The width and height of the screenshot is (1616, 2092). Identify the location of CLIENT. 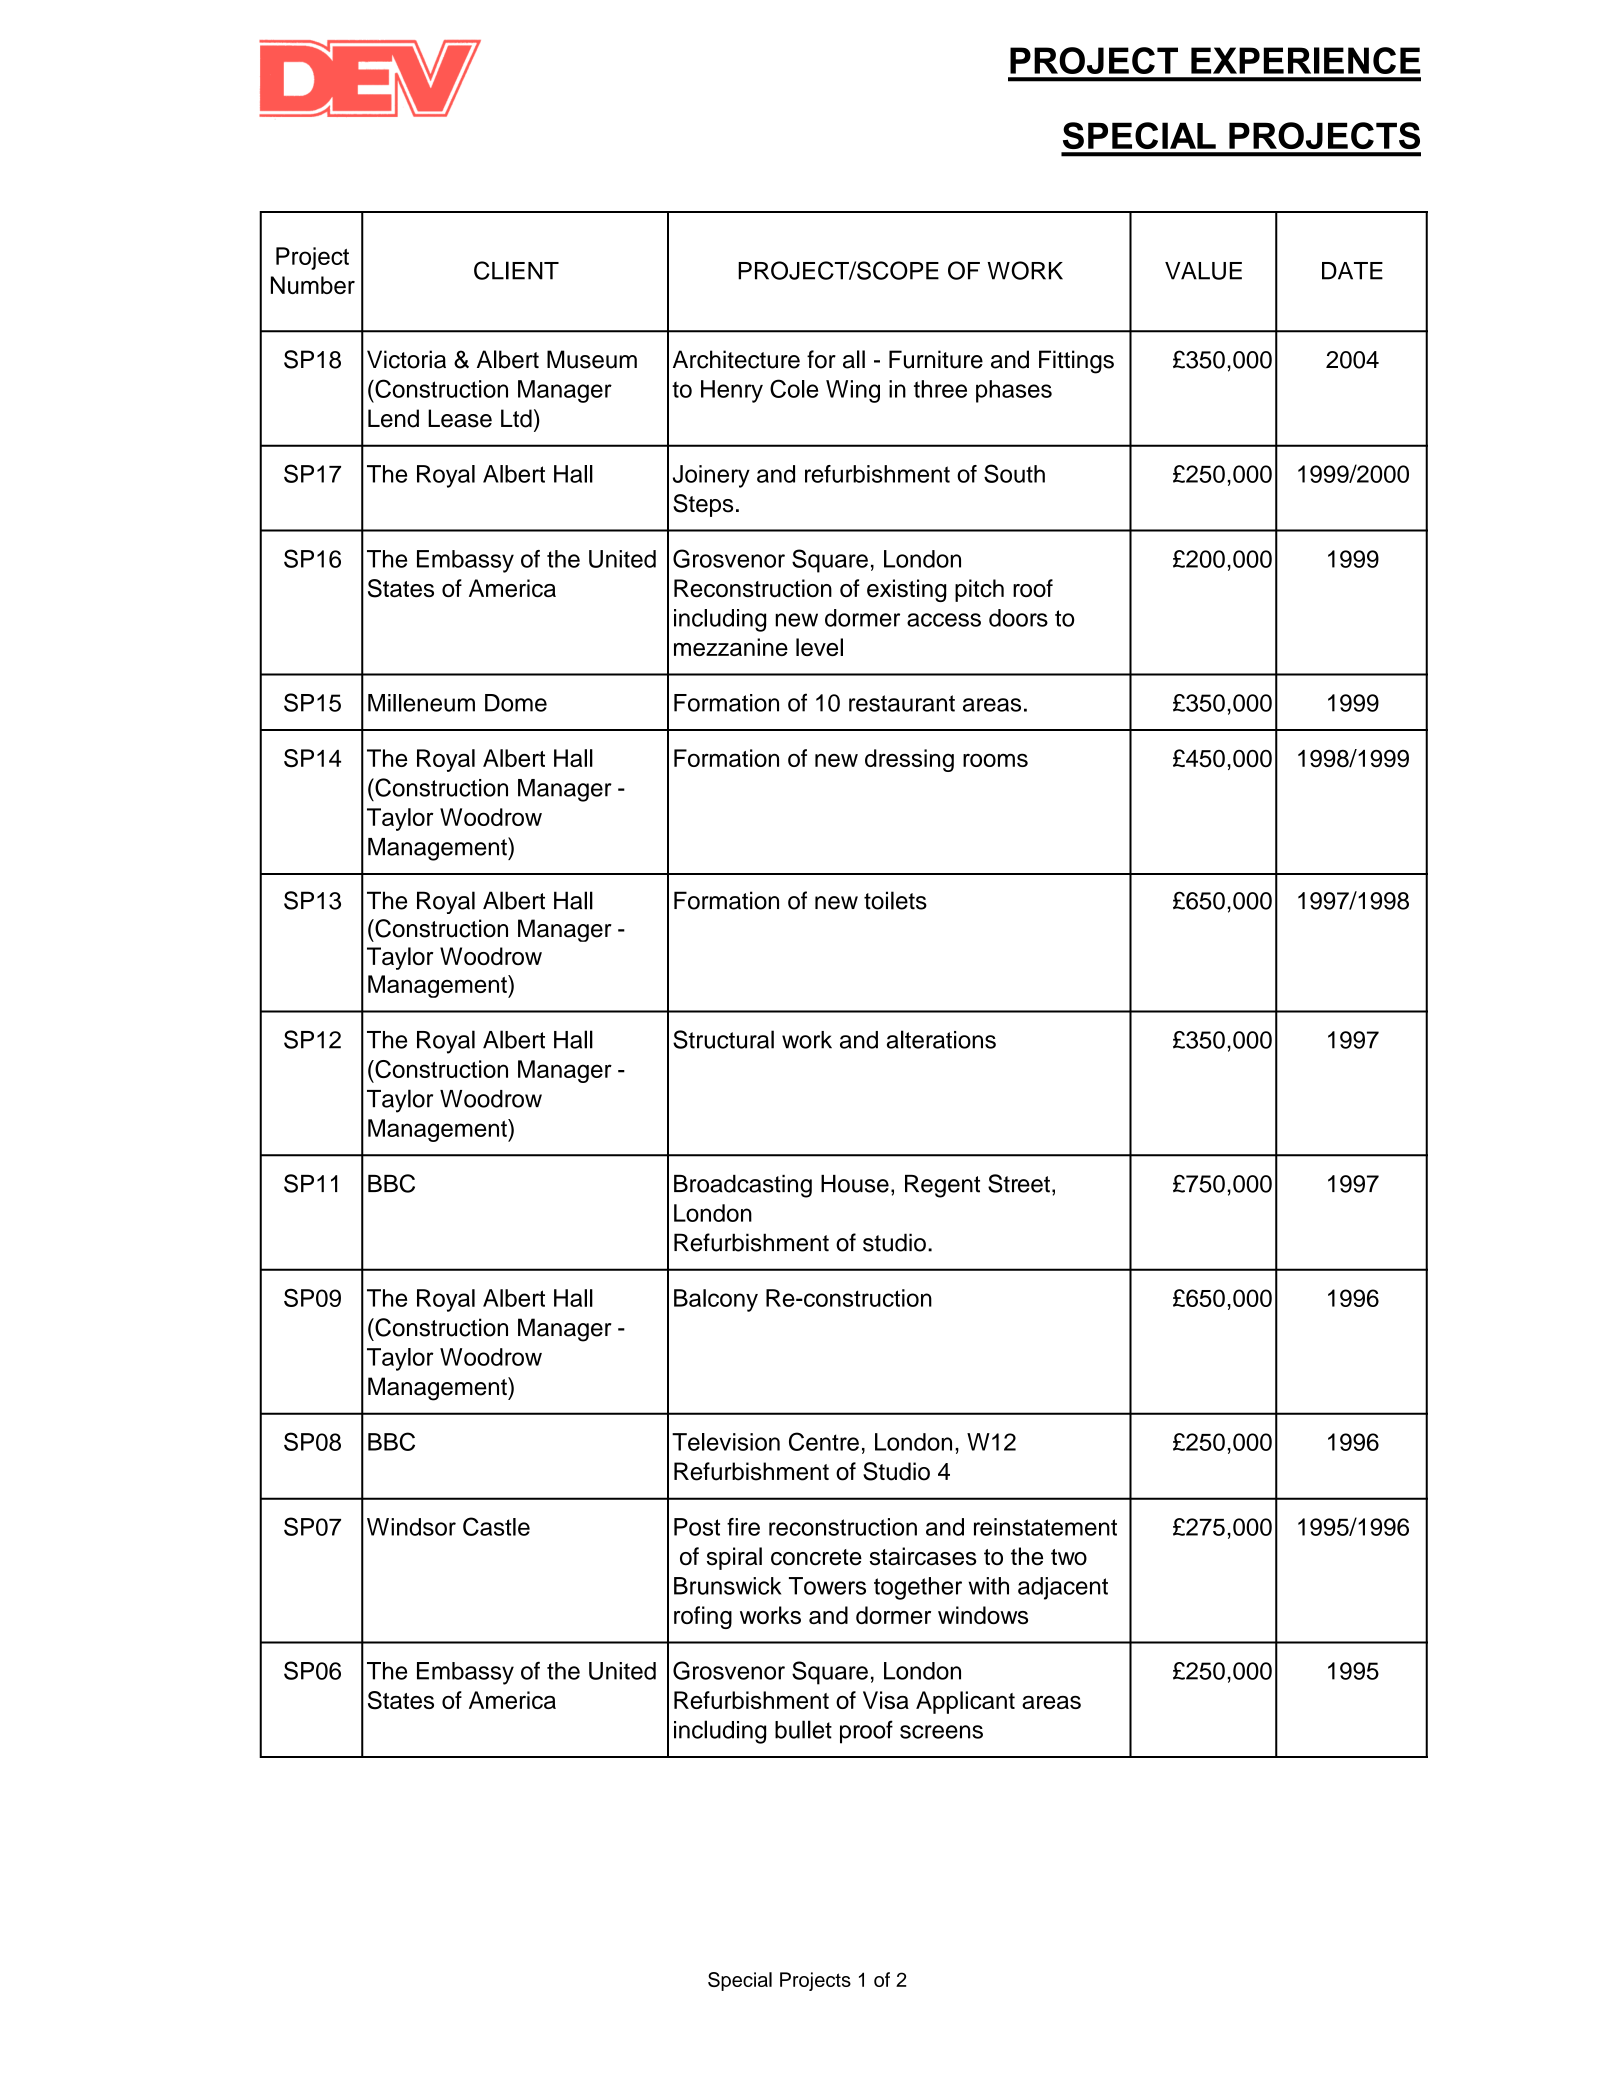
(516, 270).
